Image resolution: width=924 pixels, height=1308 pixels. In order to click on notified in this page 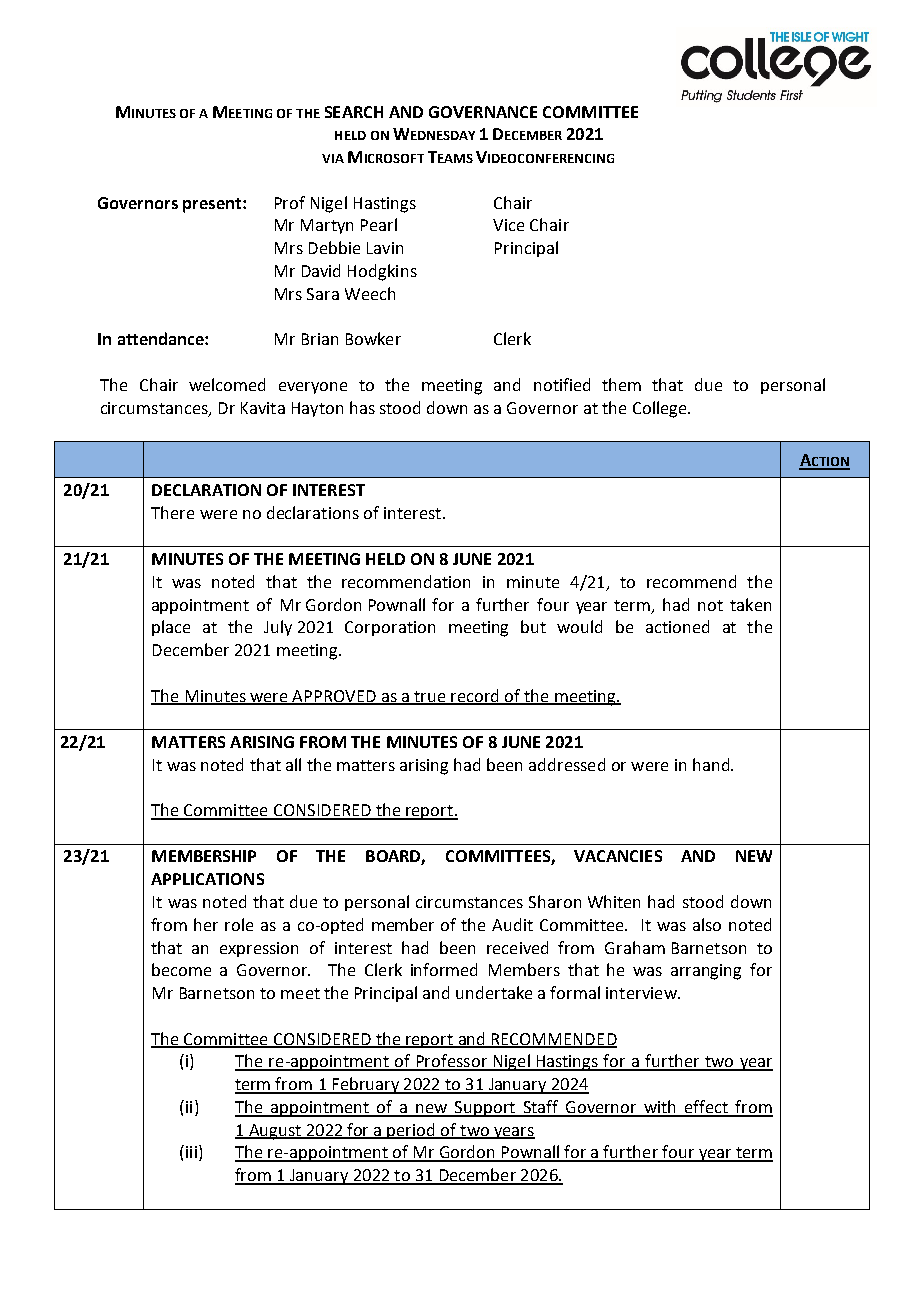, I will do `click(562, 384)`.
